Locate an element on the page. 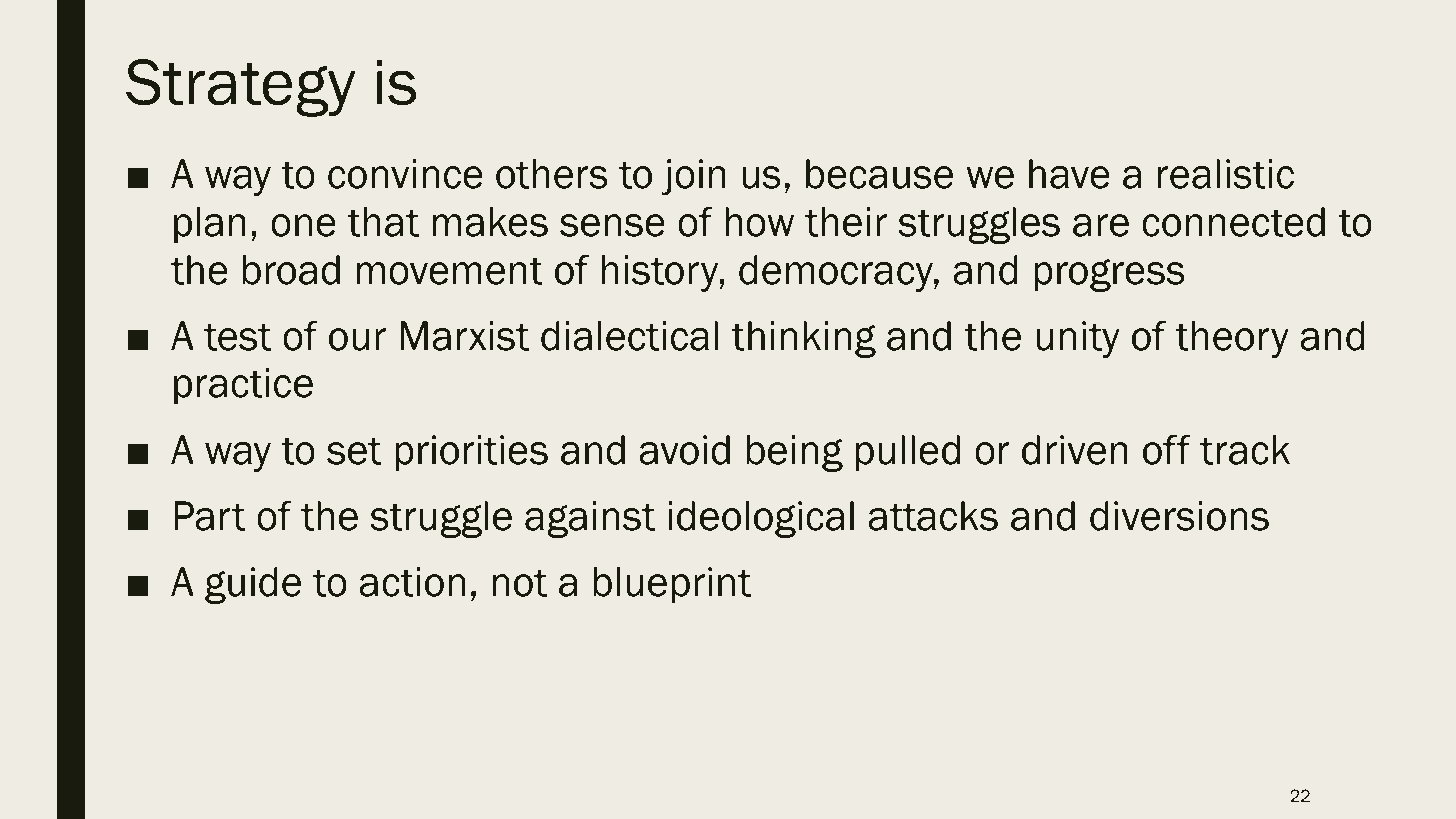 The width and height of the image is (1456, 819). thinking is located at coordinates (803, 339).
